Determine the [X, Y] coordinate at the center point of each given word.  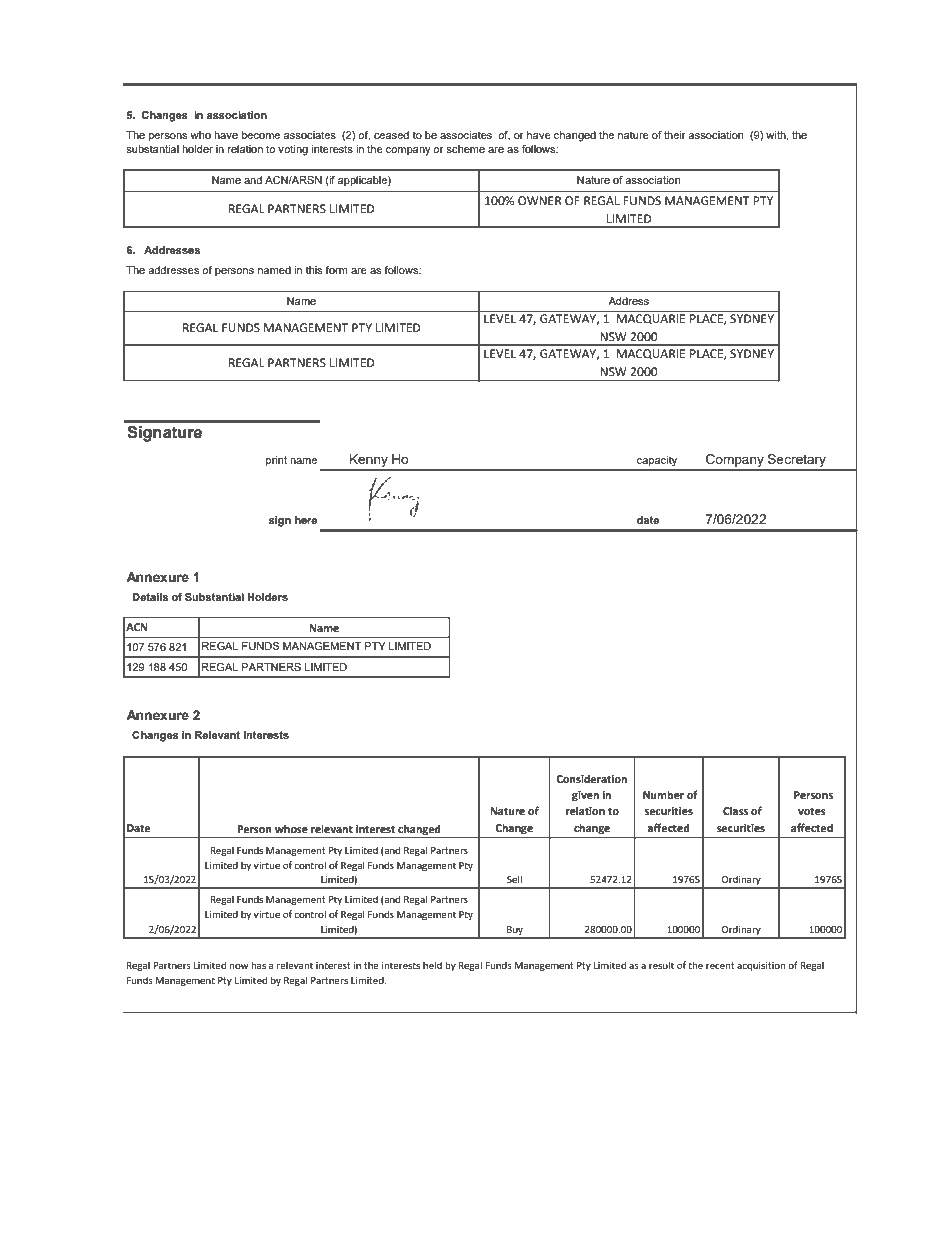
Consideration [591, 778]
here [306, 520]
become [261, 135]
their [675, 135]
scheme [465, 149]
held [432, 965]
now [239, 966]
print [276, 461]
